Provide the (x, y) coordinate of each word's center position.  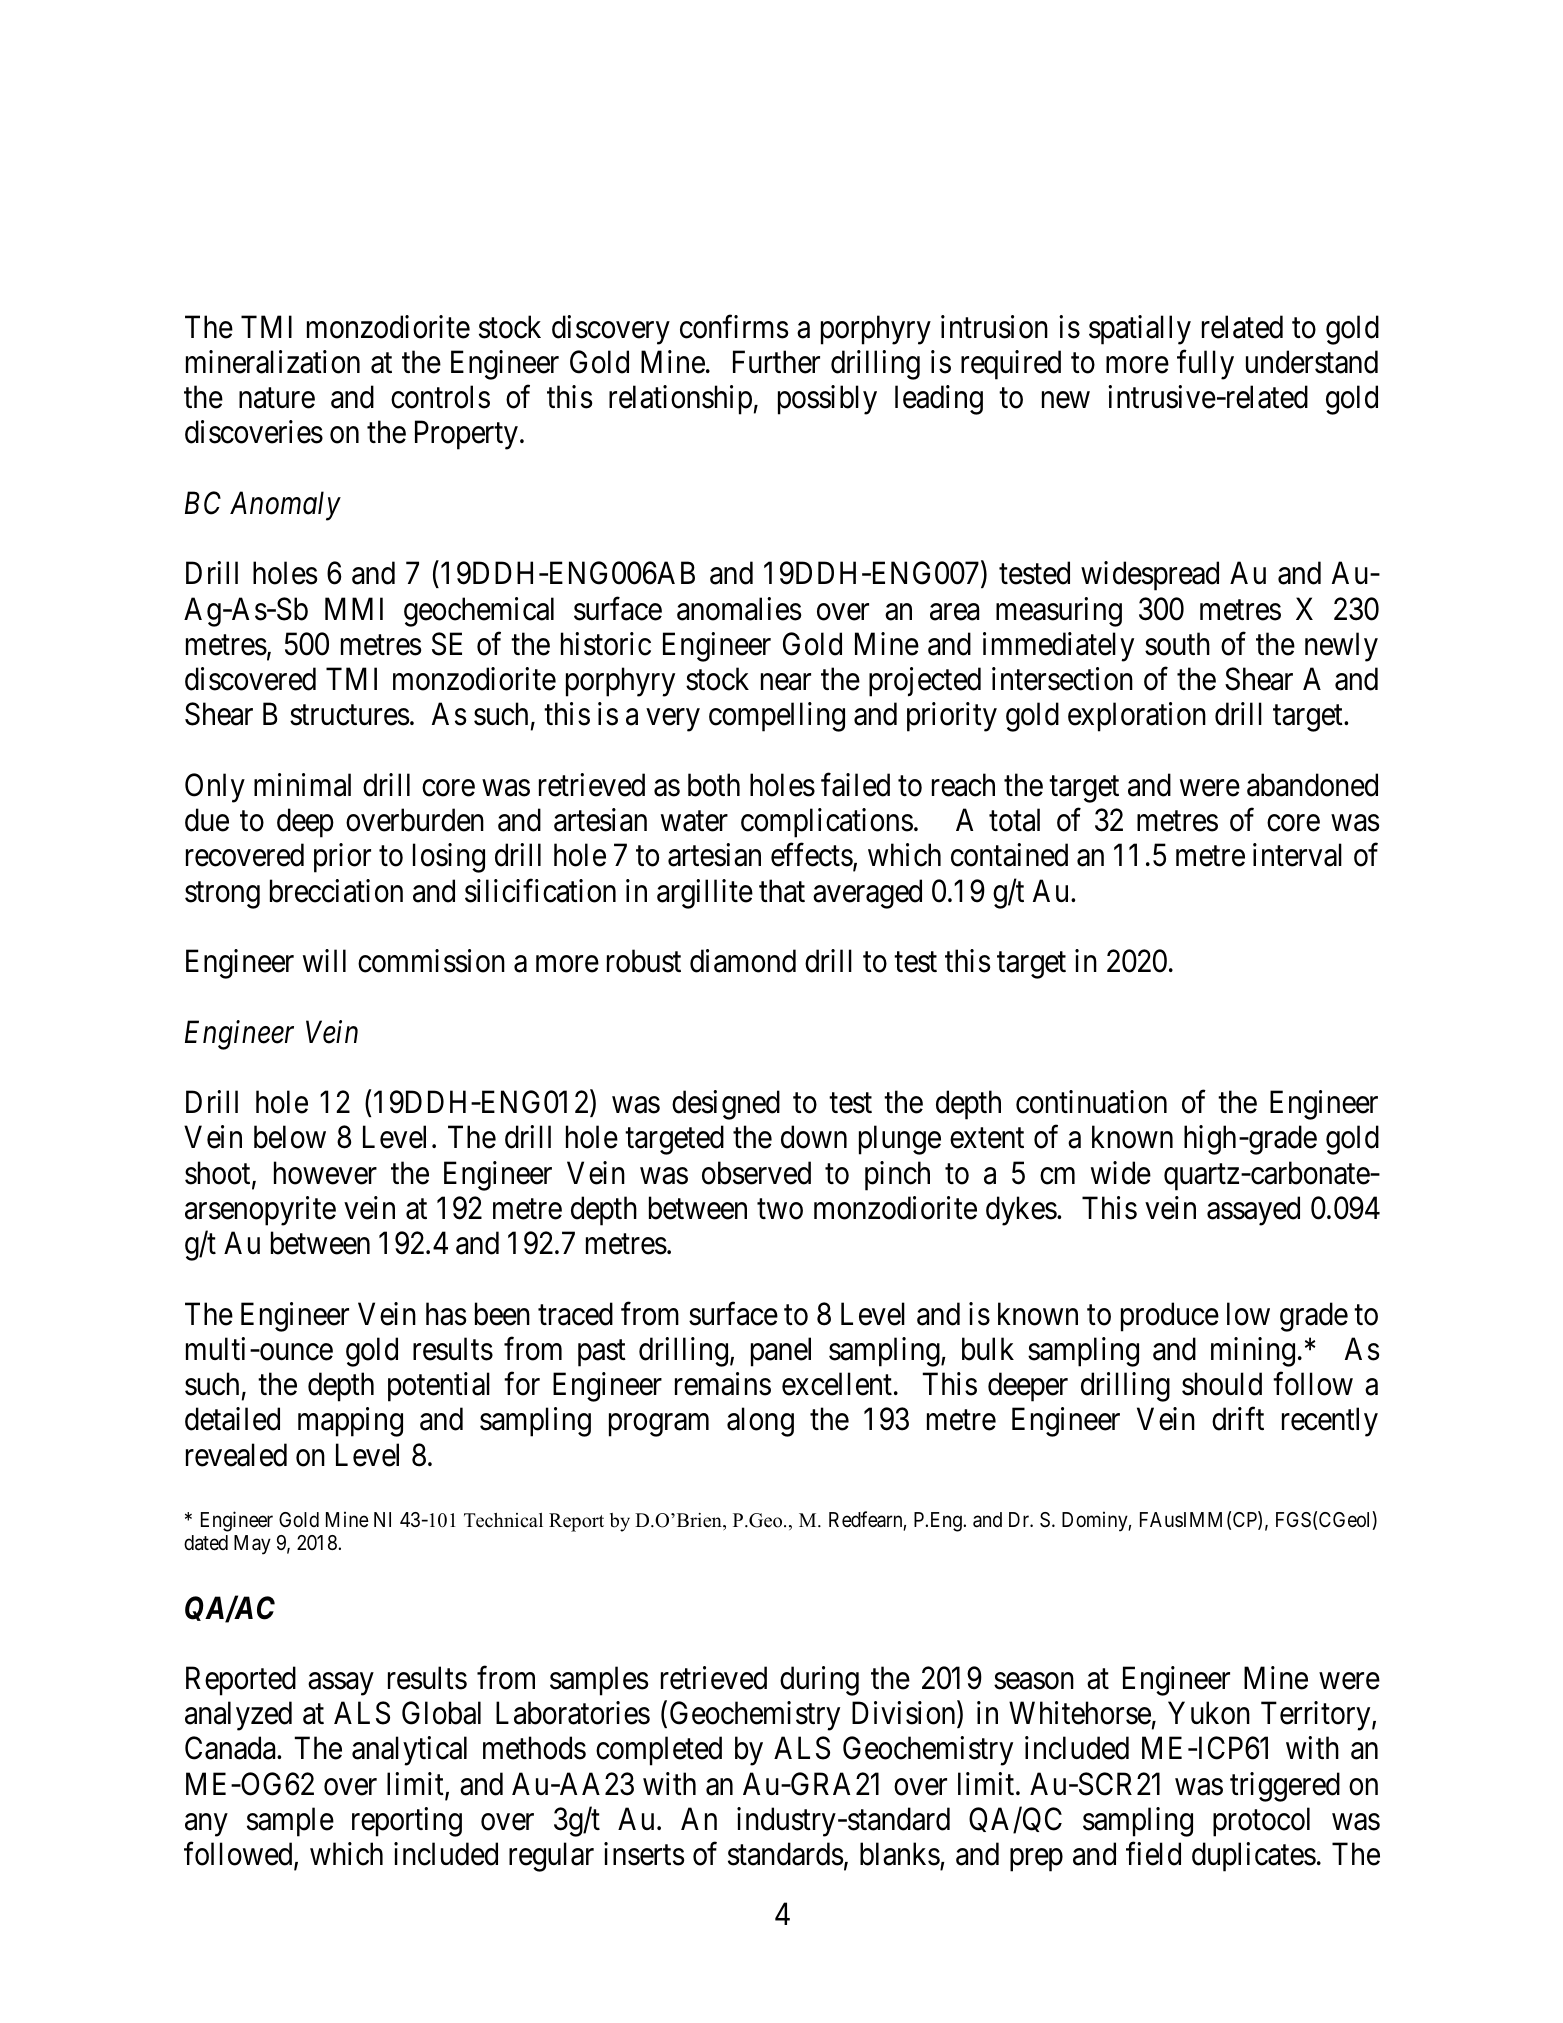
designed (726, 1105)
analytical (409, 1751)
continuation (1091, 1102)
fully (1205, 365)
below (290, 1137)
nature (277, 398)
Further (776, 362)
